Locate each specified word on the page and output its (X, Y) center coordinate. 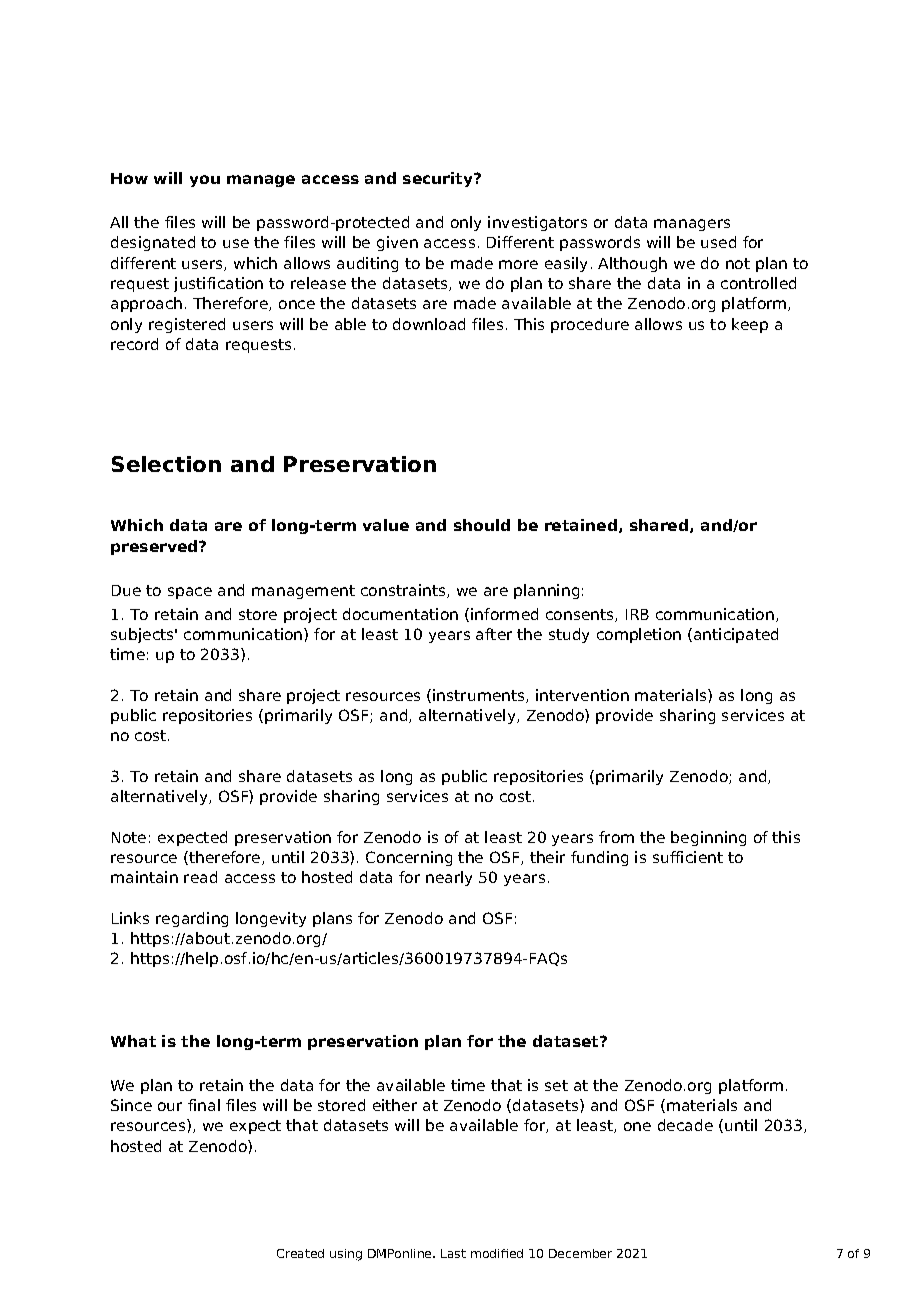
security (439, 179)
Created (300, 1253)
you (205, 181)
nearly (449, 878)
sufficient (688, 857)
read (200, 877)
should (482, 525)
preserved (155, 547)
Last (453, 1253)
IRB (637, 614)
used (718, 242)
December (580, 1253)
